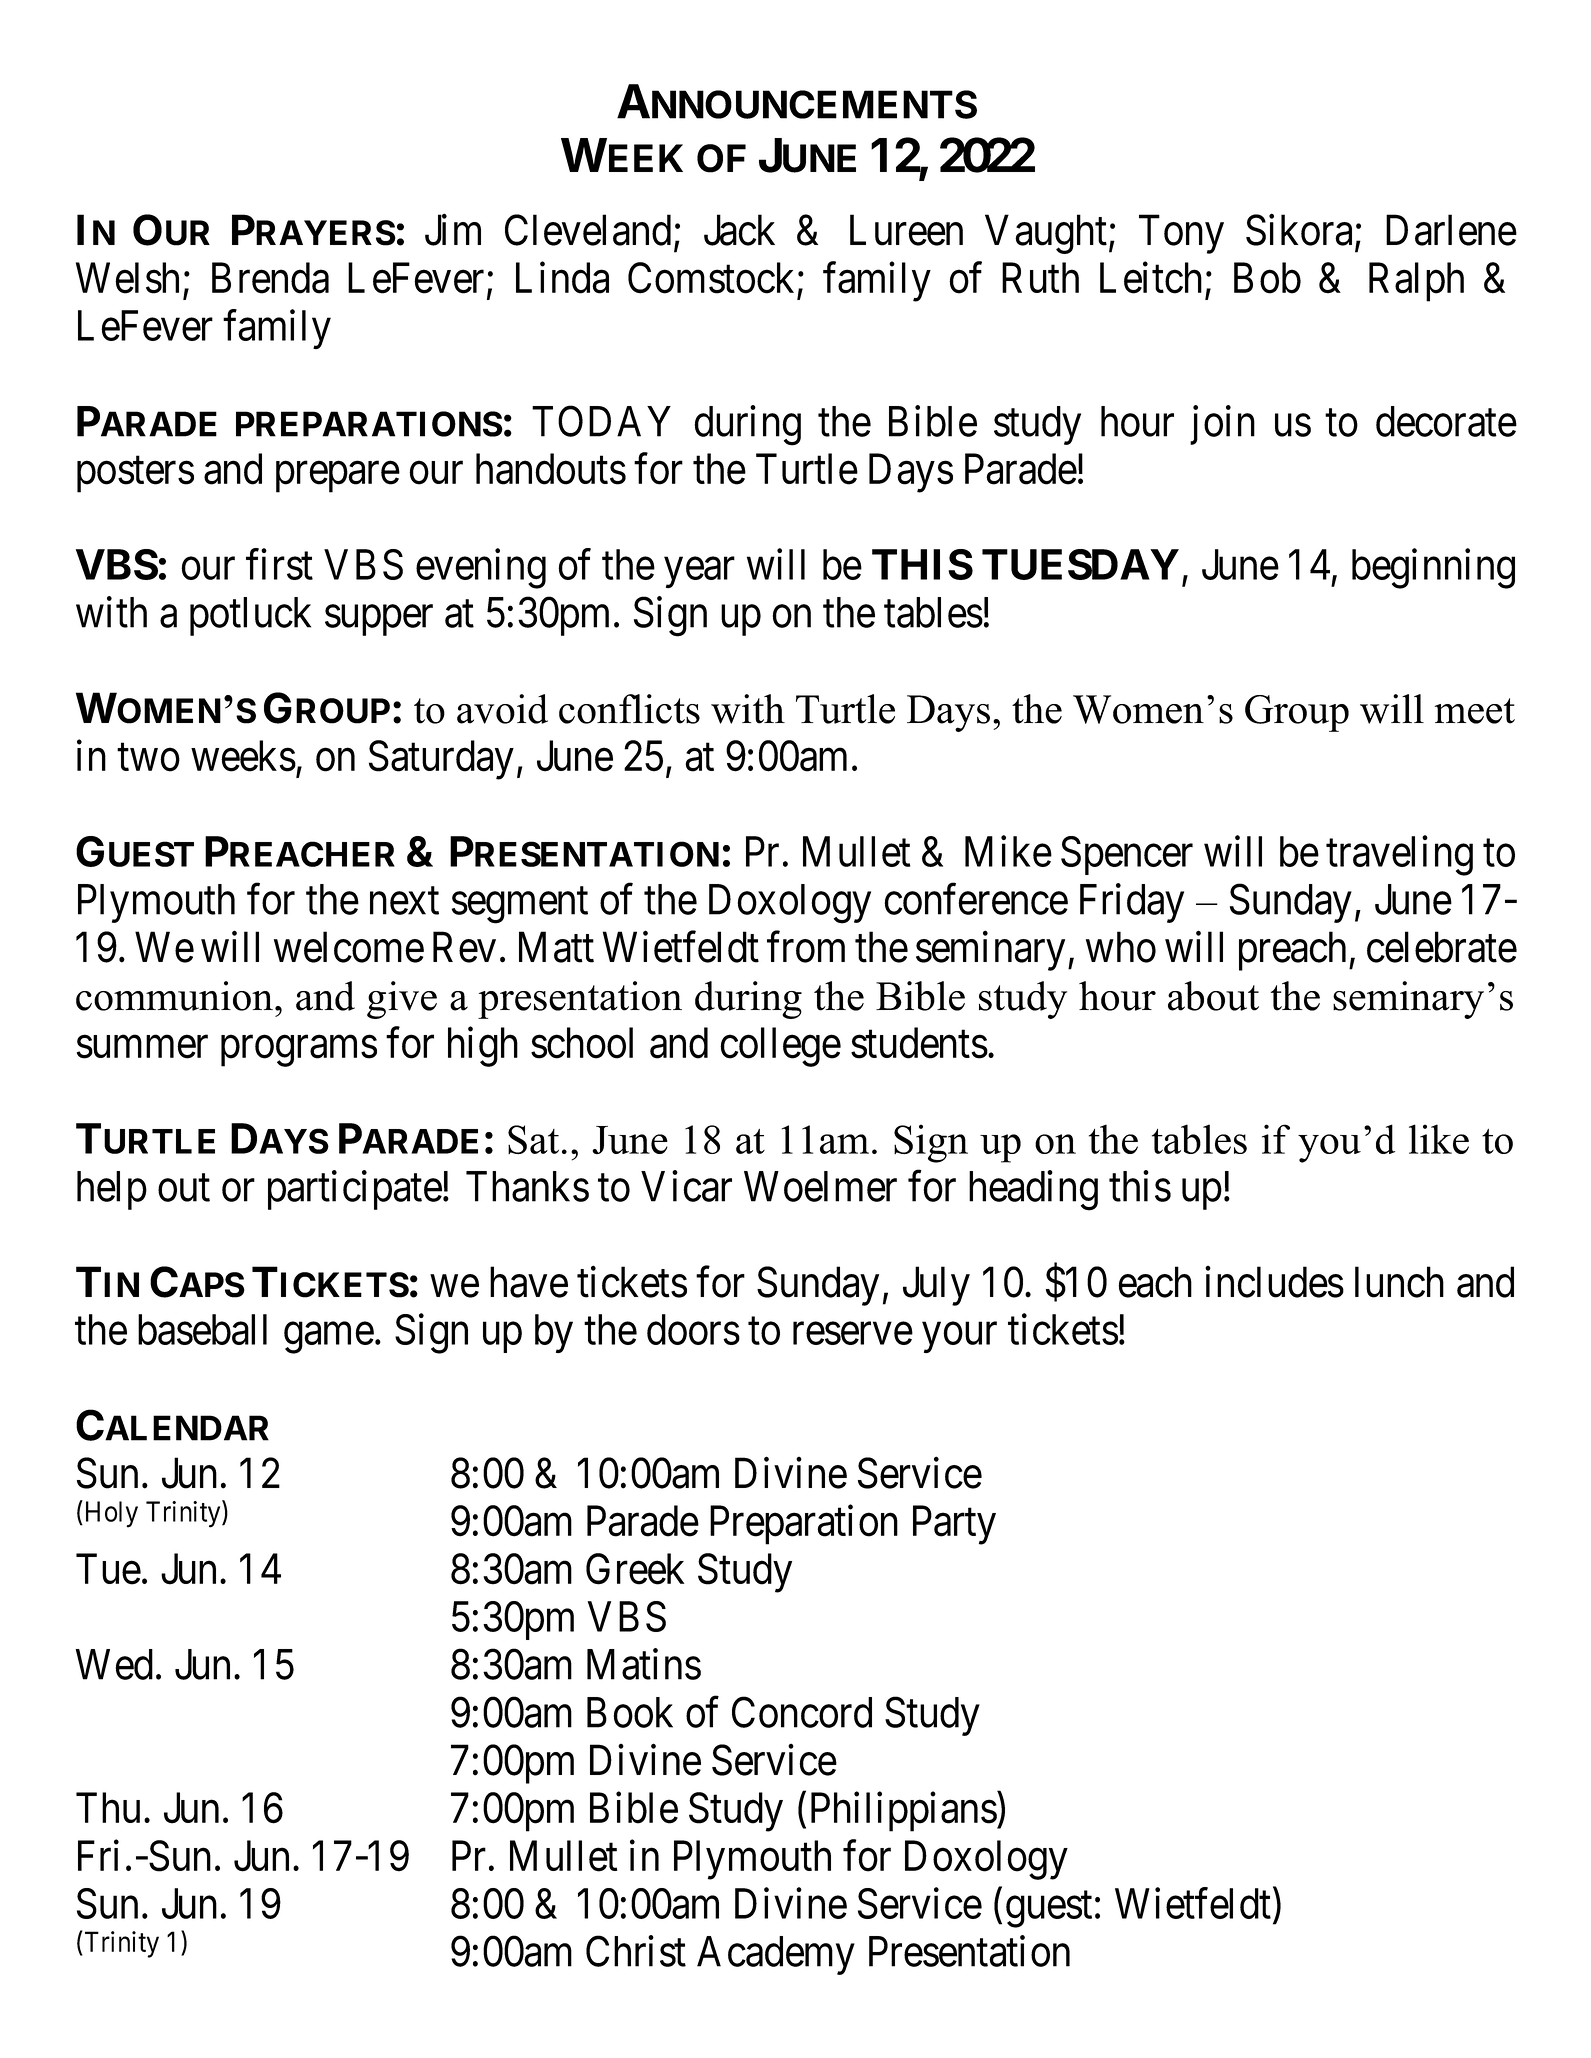  I want to click on lunch, so click(1399, 1282).
